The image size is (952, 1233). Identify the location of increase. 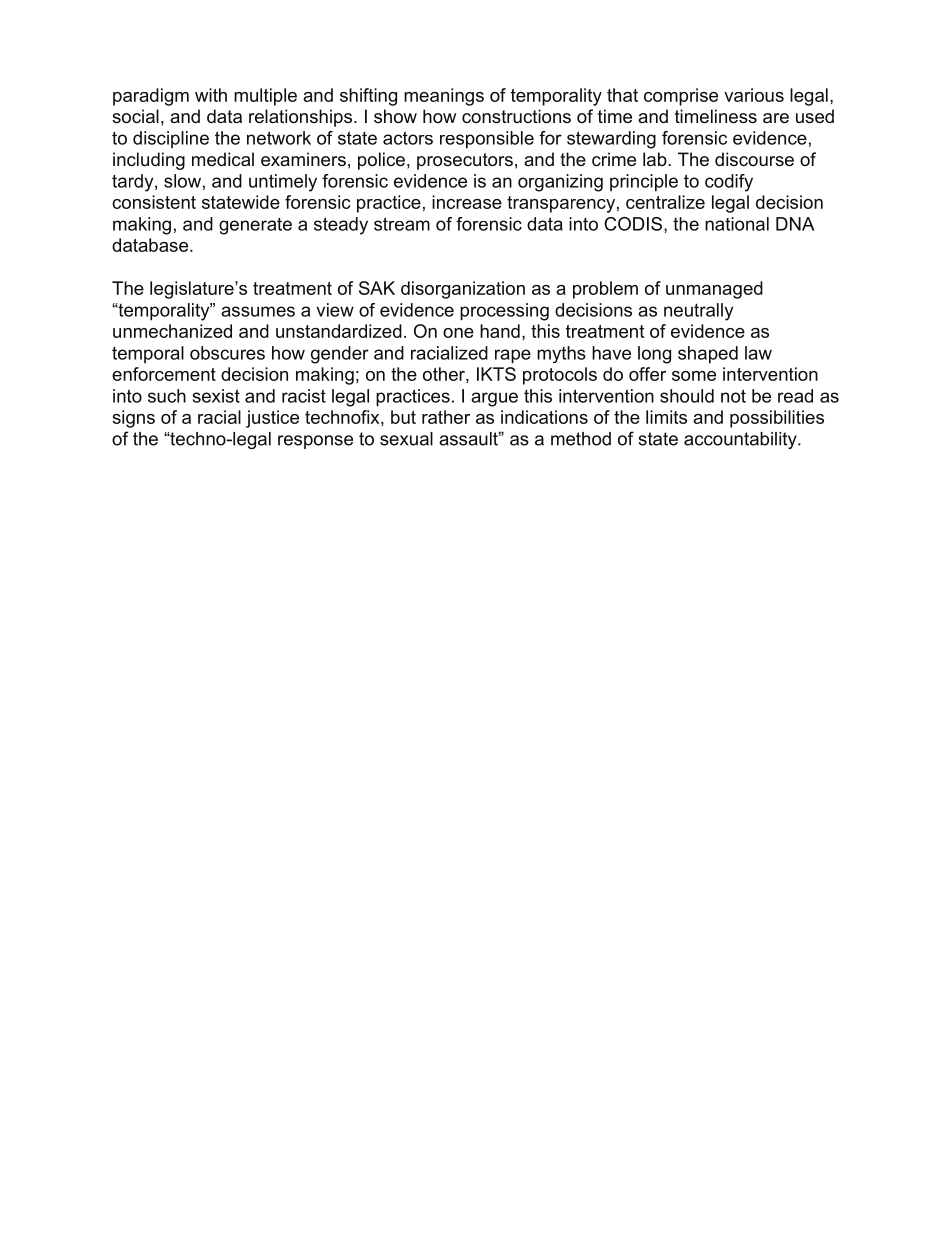
(467, 202).
